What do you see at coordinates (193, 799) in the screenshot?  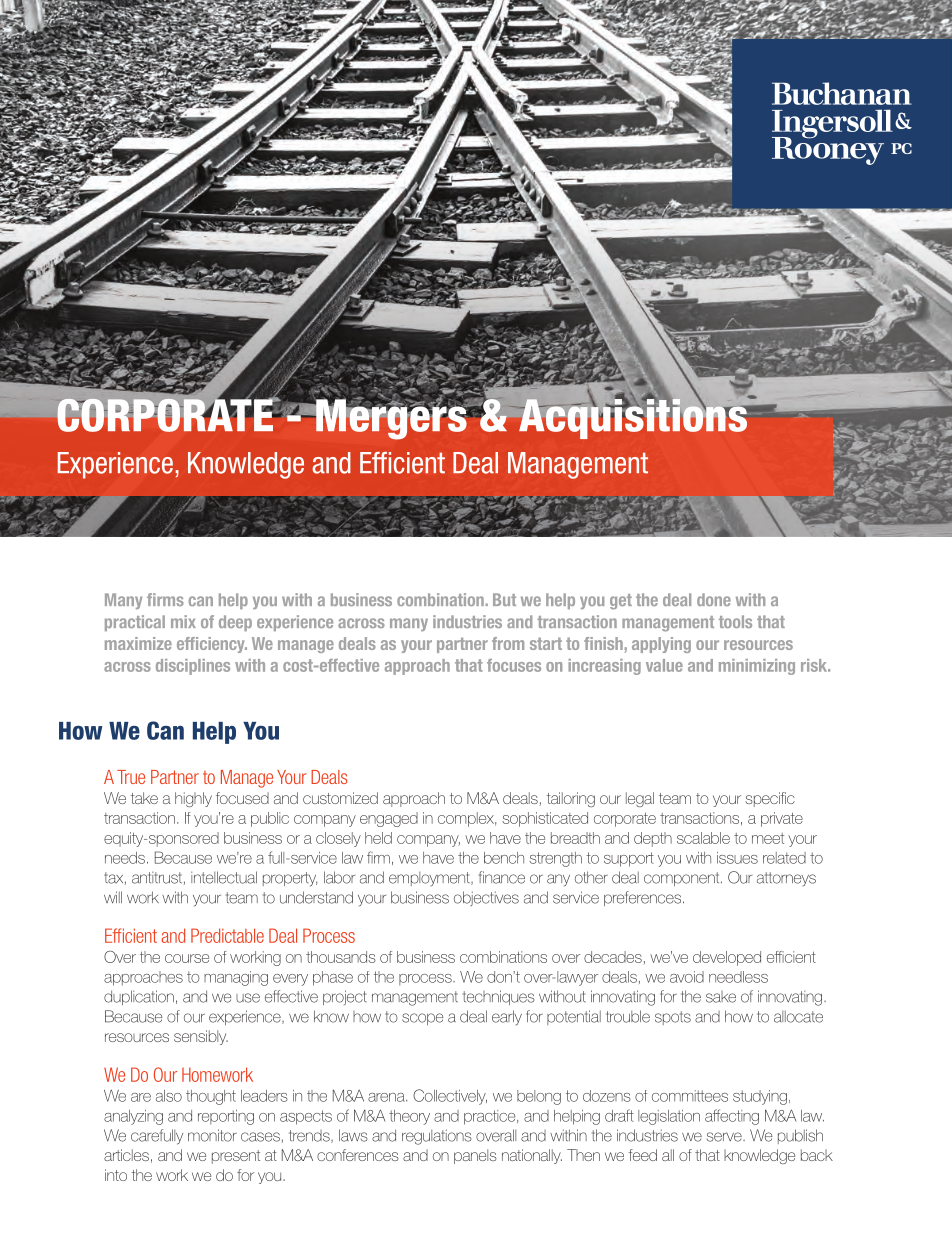 I see `highly` at bounding box center [193, 799].
